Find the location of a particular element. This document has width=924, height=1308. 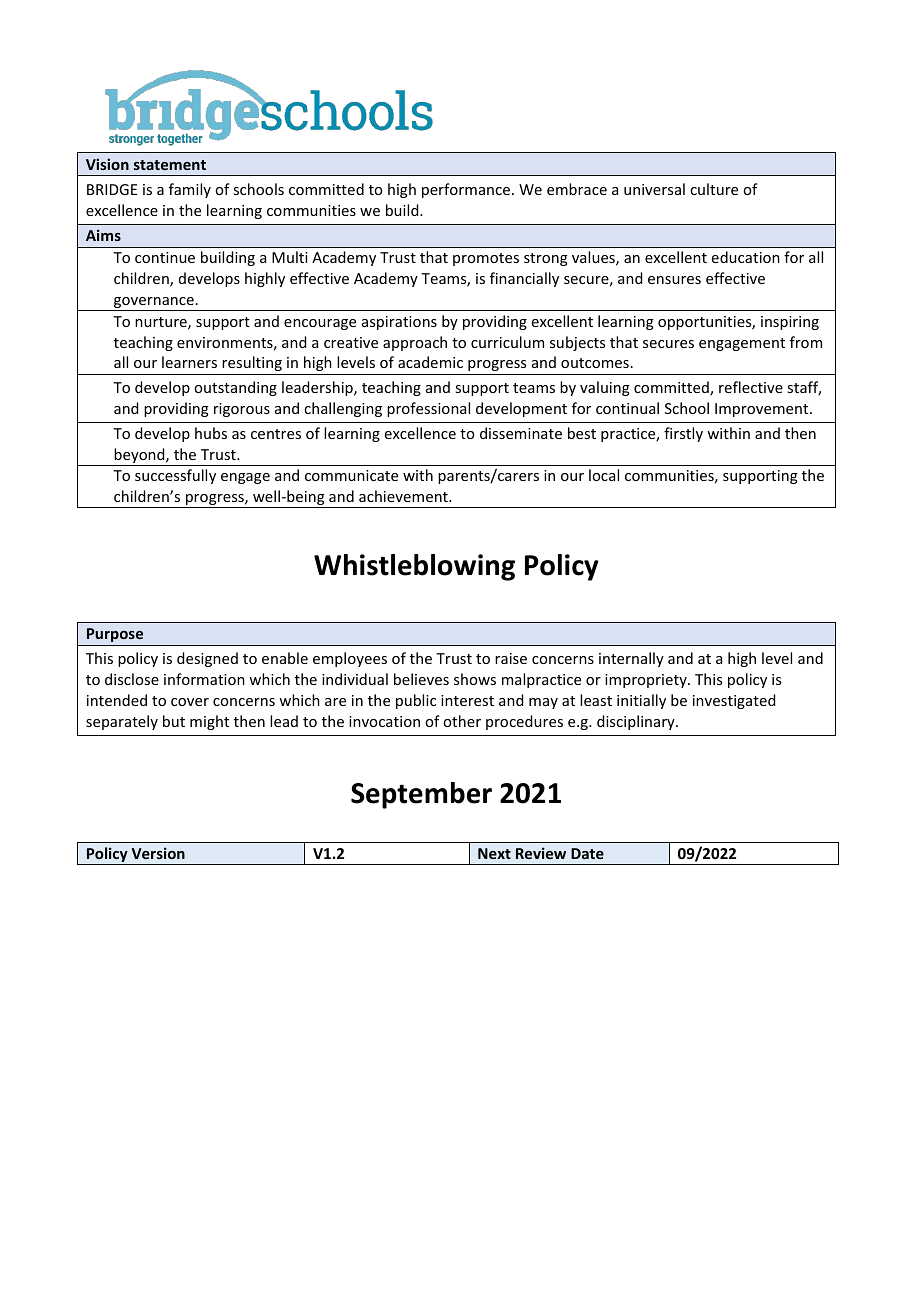

family is located at coordinates (190, 190).
